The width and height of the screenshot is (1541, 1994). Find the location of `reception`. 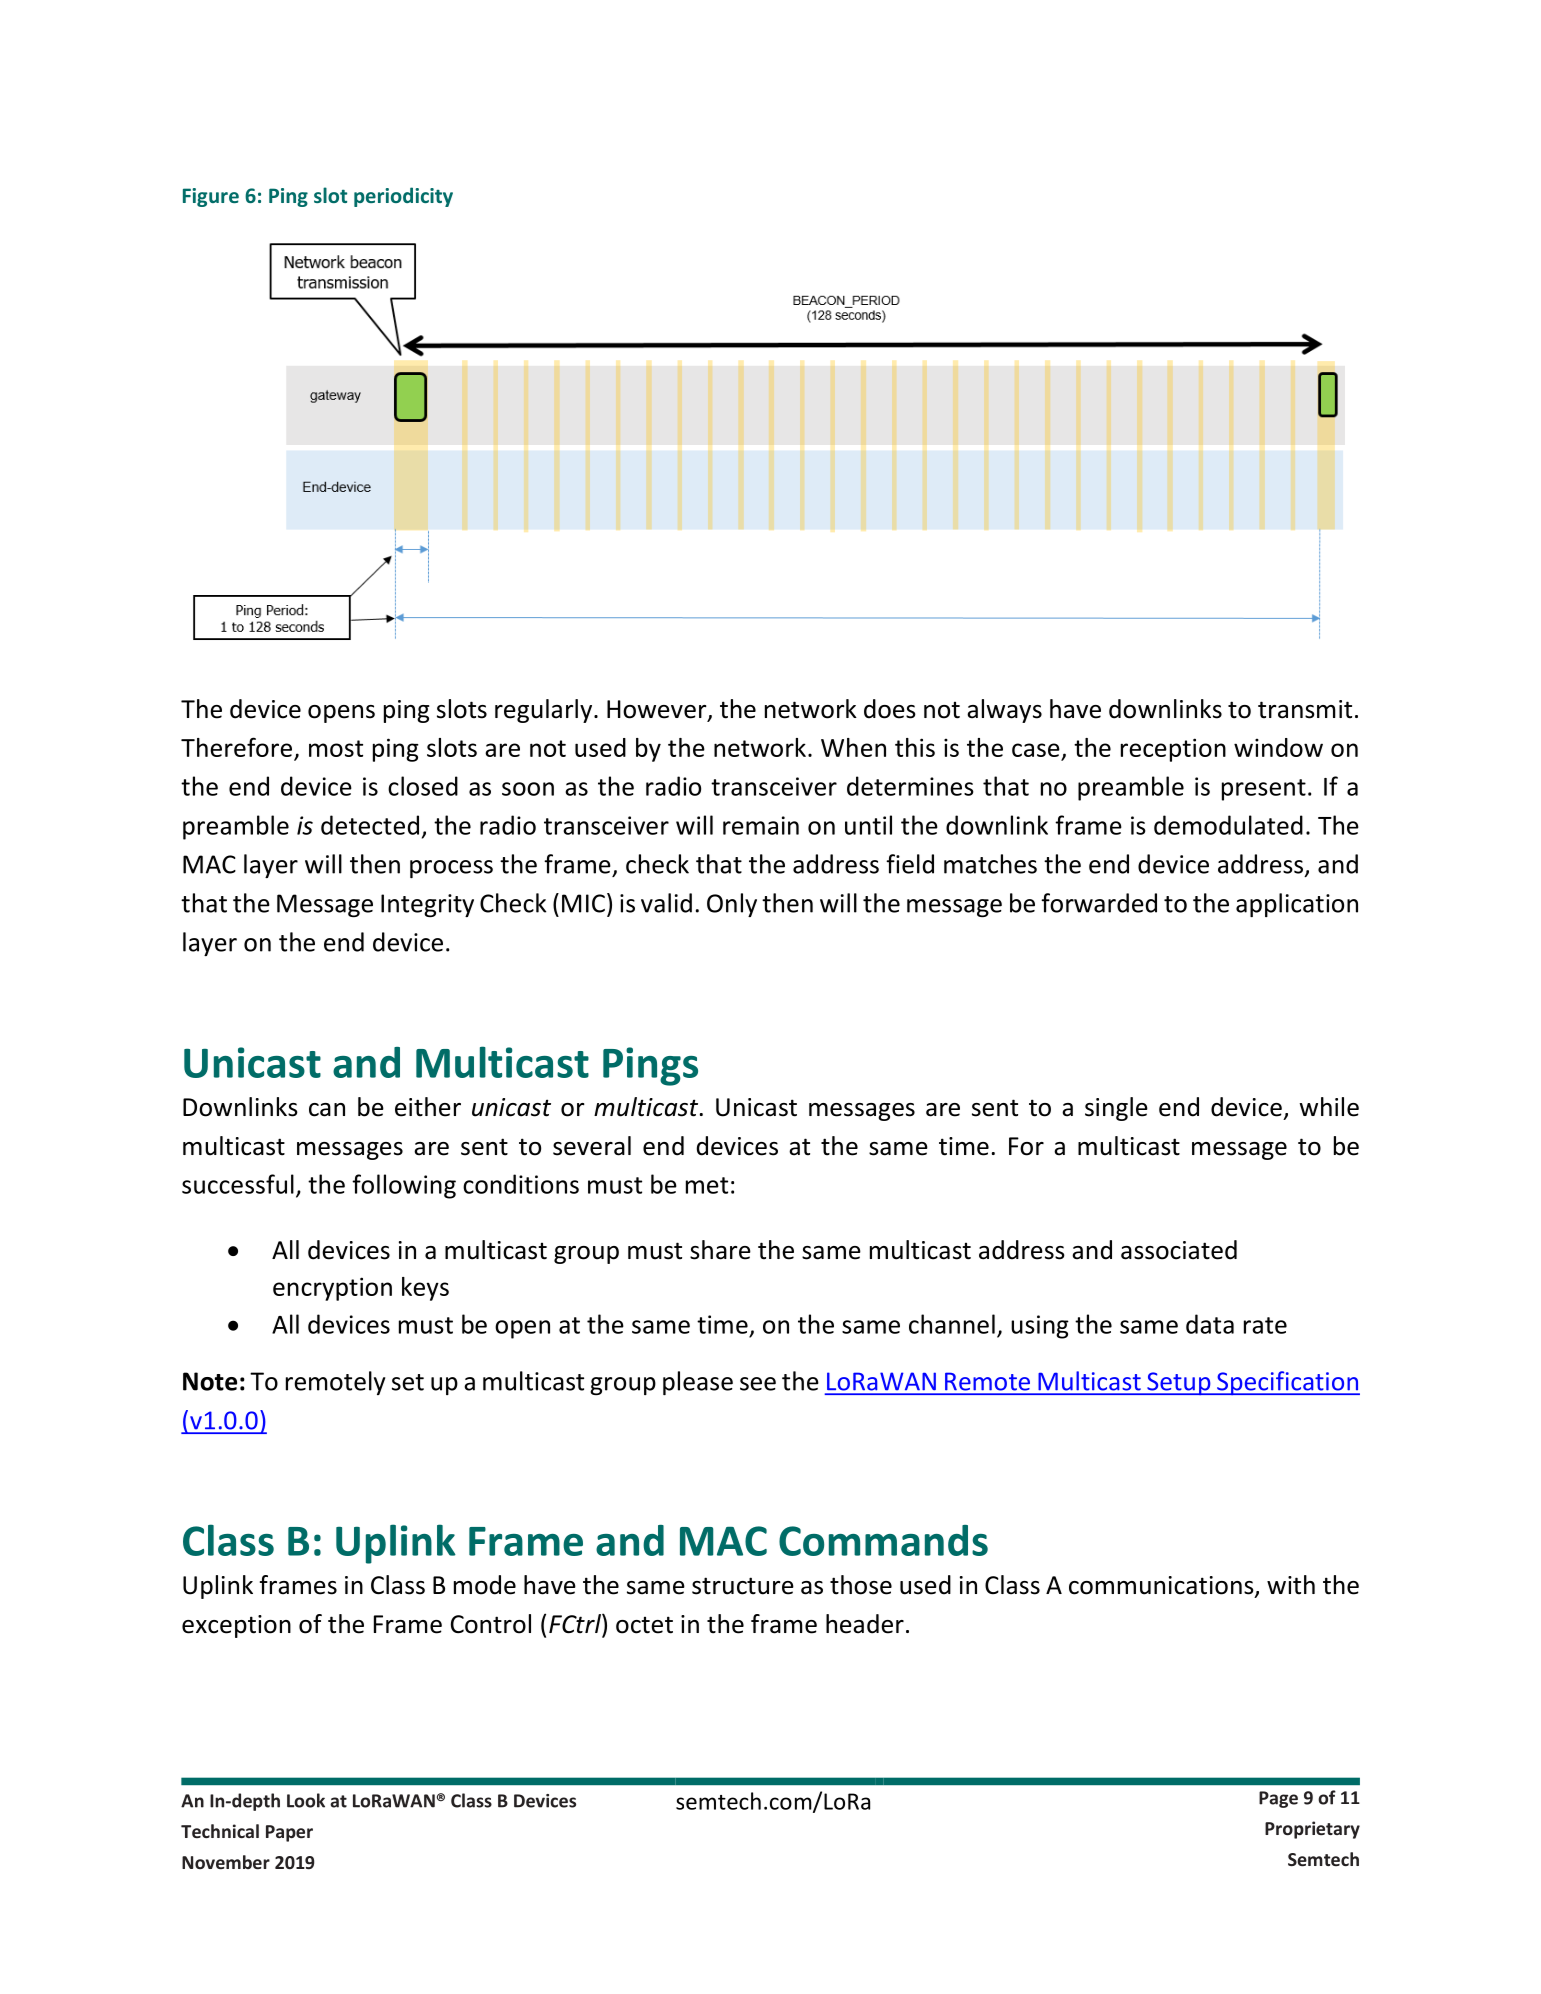

reception is located at coordinates (1173, 750).
